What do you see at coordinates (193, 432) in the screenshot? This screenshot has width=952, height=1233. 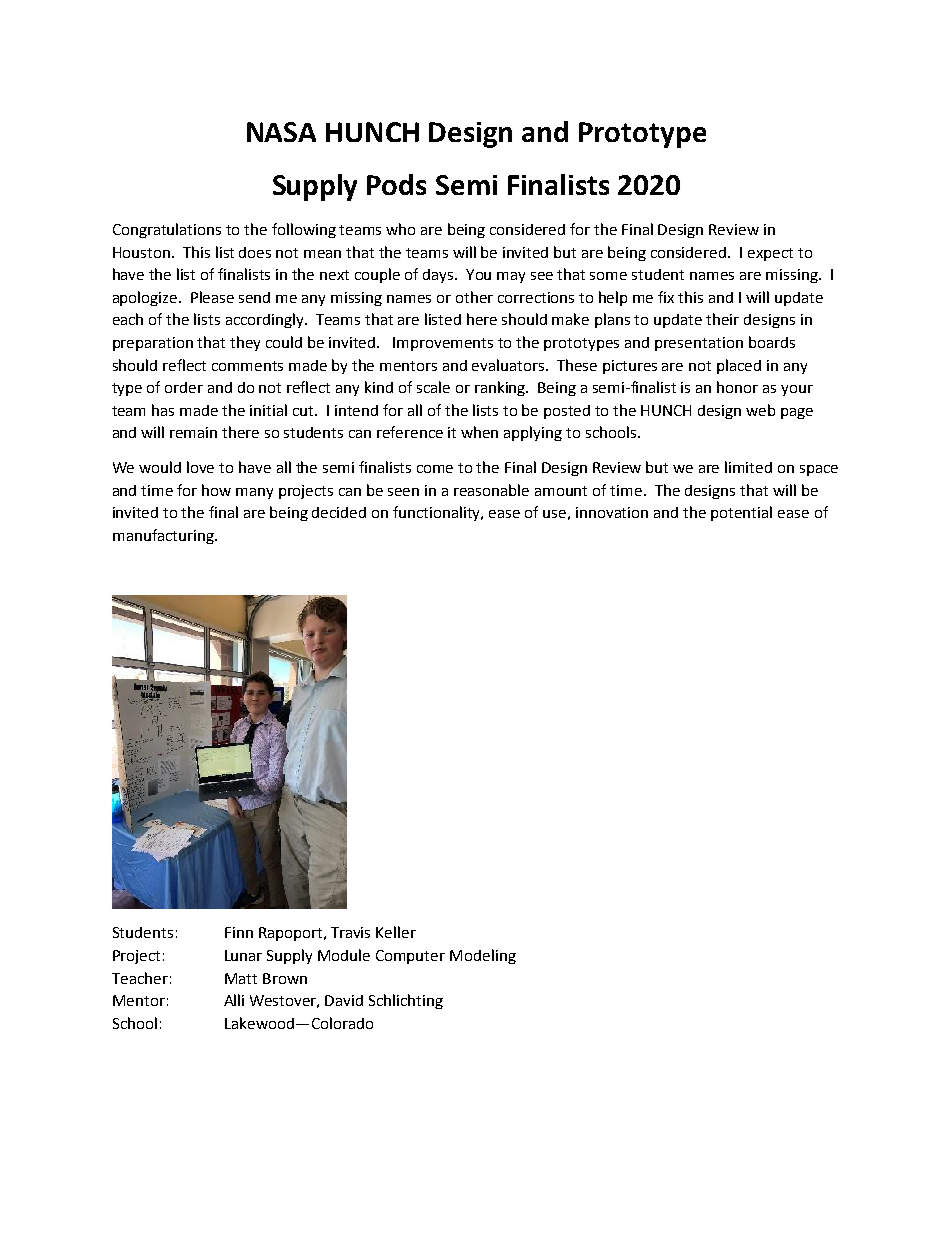 I see `remain` at bounding box center [193, 432].
